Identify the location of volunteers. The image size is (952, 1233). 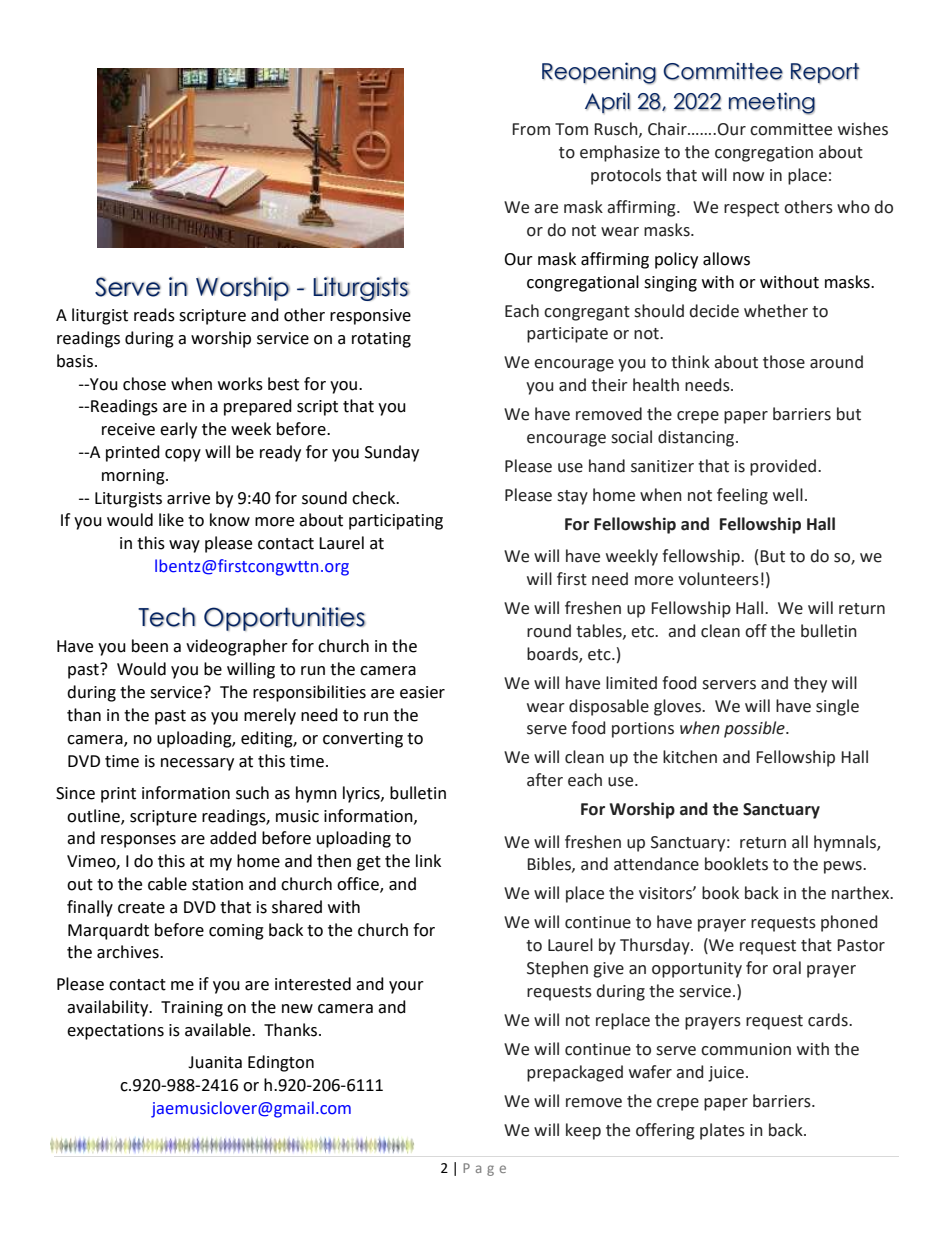
(718, 579).
